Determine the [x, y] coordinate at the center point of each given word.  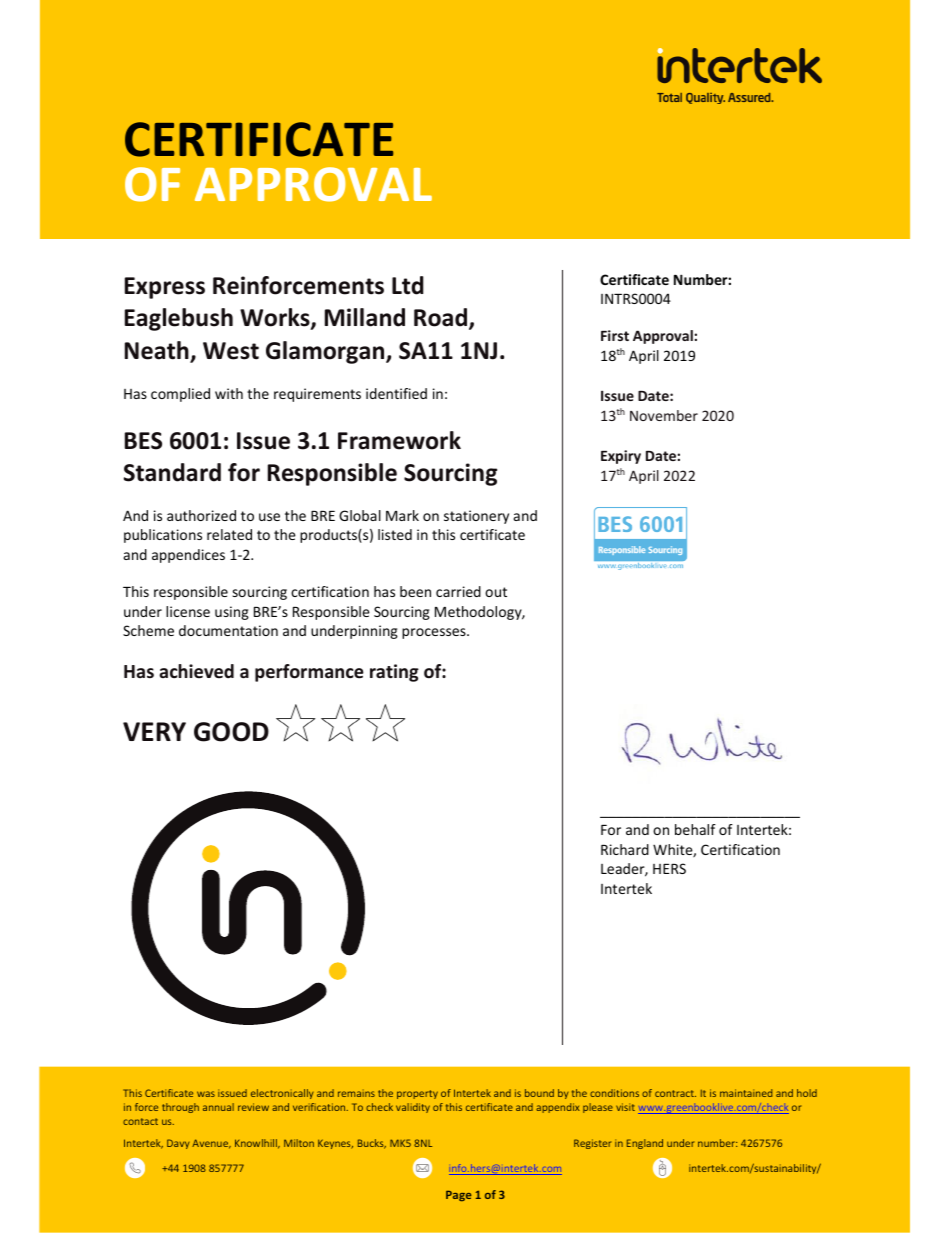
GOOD [231, 732]
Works [276, 319]
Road [442, 319]
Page [458, 1196]
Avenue [211, 1144]
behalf [695, 829]
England [645, 1144]
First [615, 335]
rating [394, 673]
